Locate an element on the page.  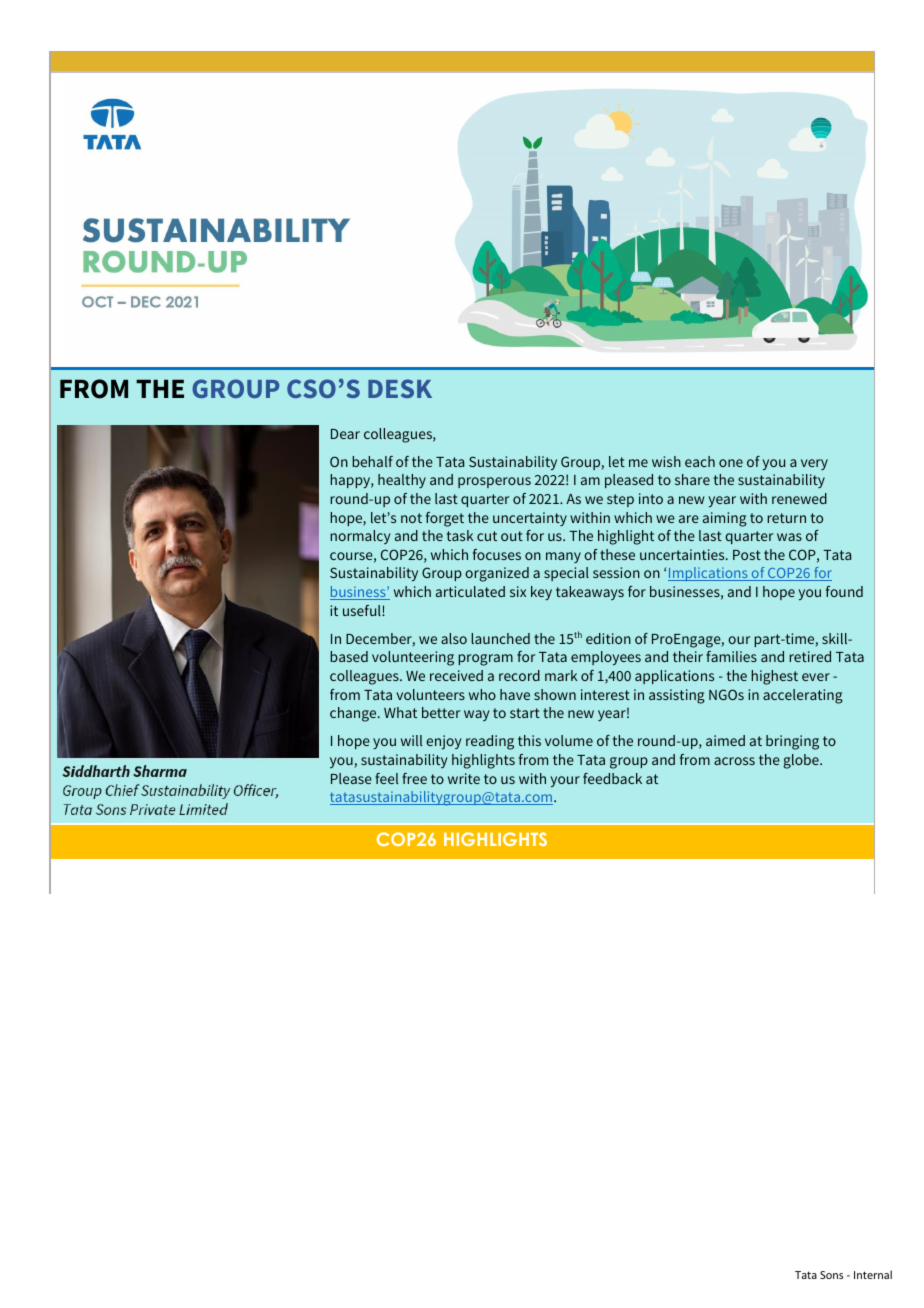
DESK is located at coordinates (400, 388).
